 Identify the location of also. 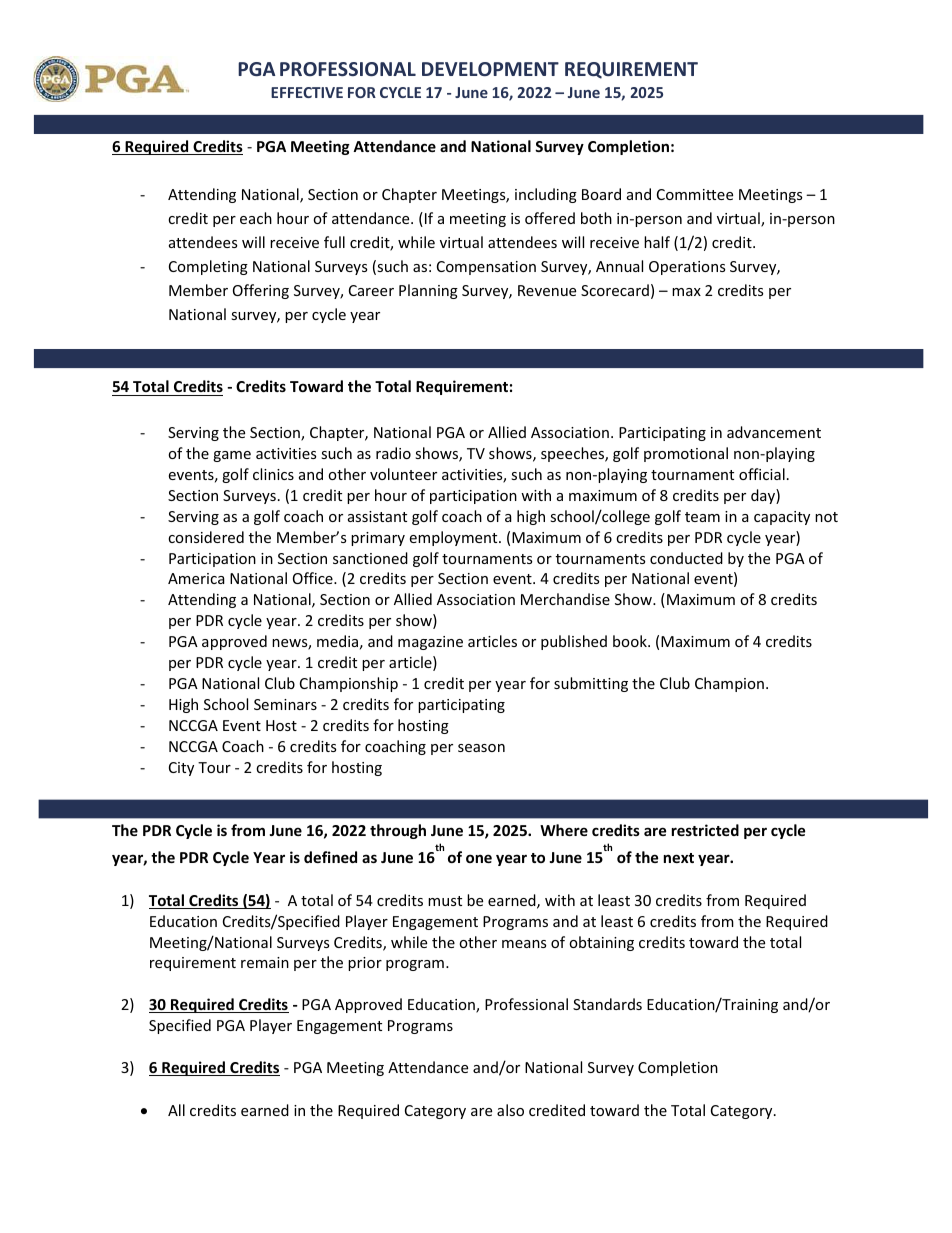
(510, 1110).
